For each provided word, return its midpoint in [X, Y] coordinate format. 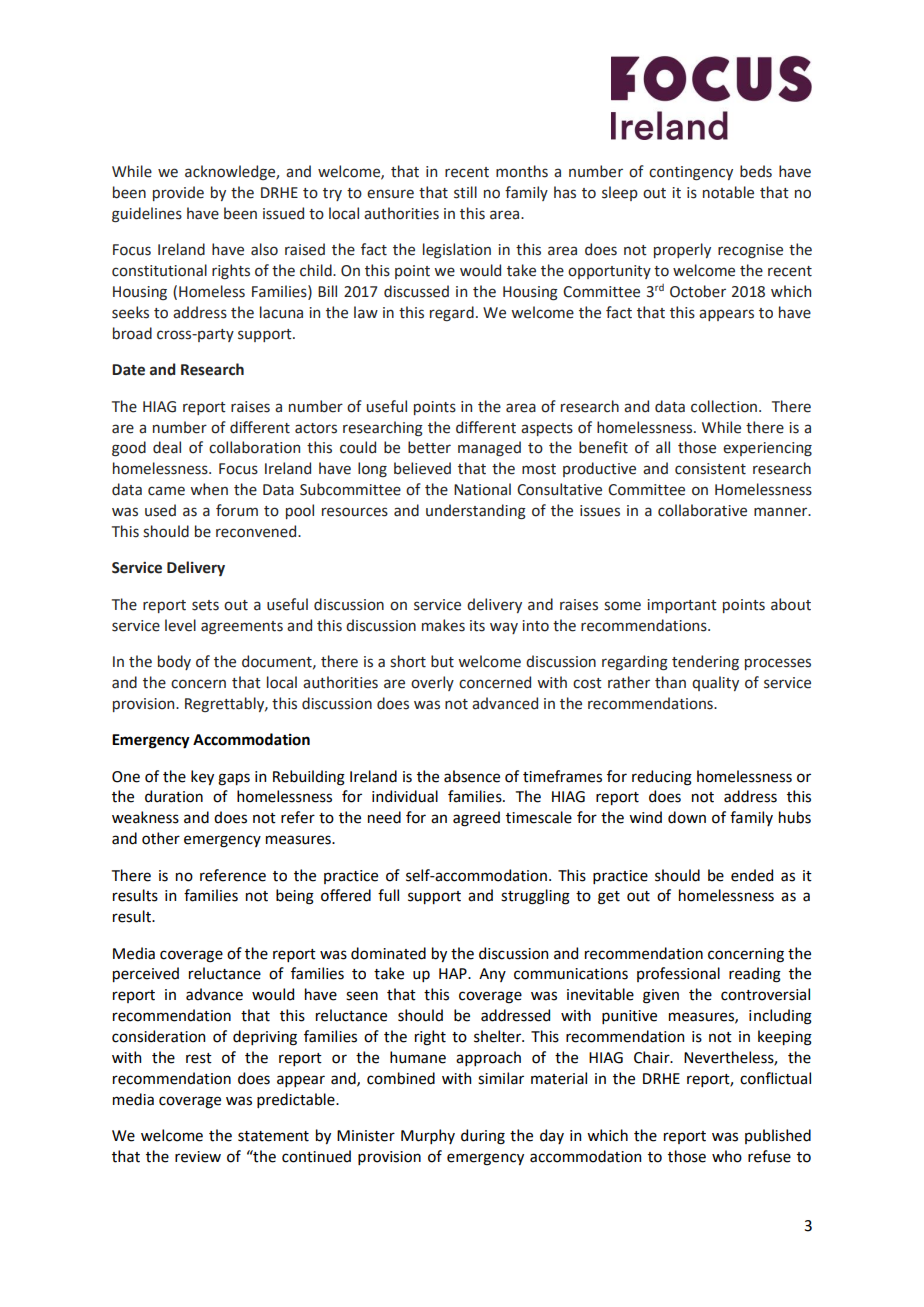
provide [178, 193]
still [465, 192]
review [198, 1157]
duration [174, 796]
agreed [476, 819]
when [209, 489]
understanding [476, 512]
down [687, 817]
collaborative [702, 510]
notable [728, 192]
